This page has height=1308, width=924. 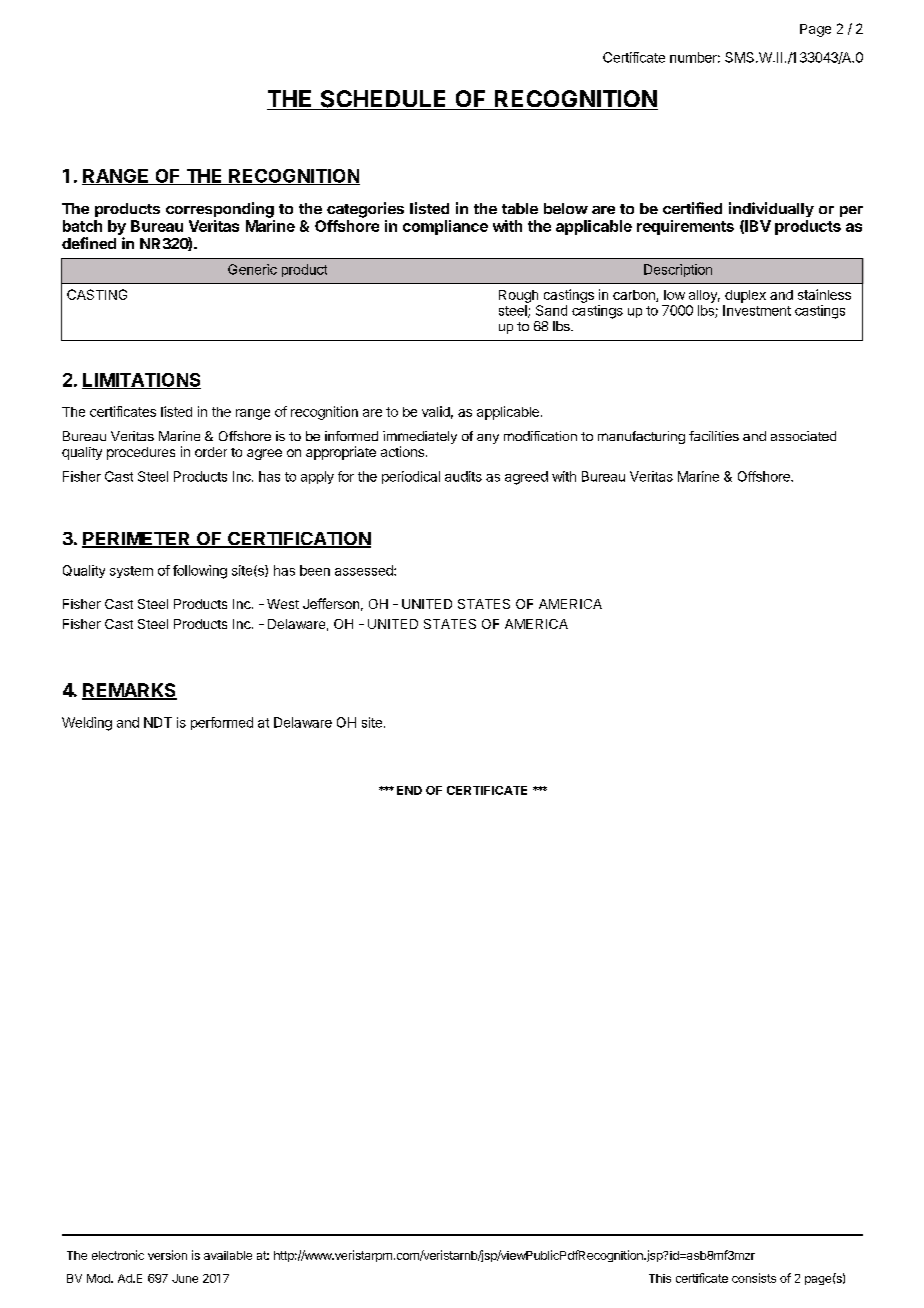 I want to click on available, so click(x=228, y=1255).
